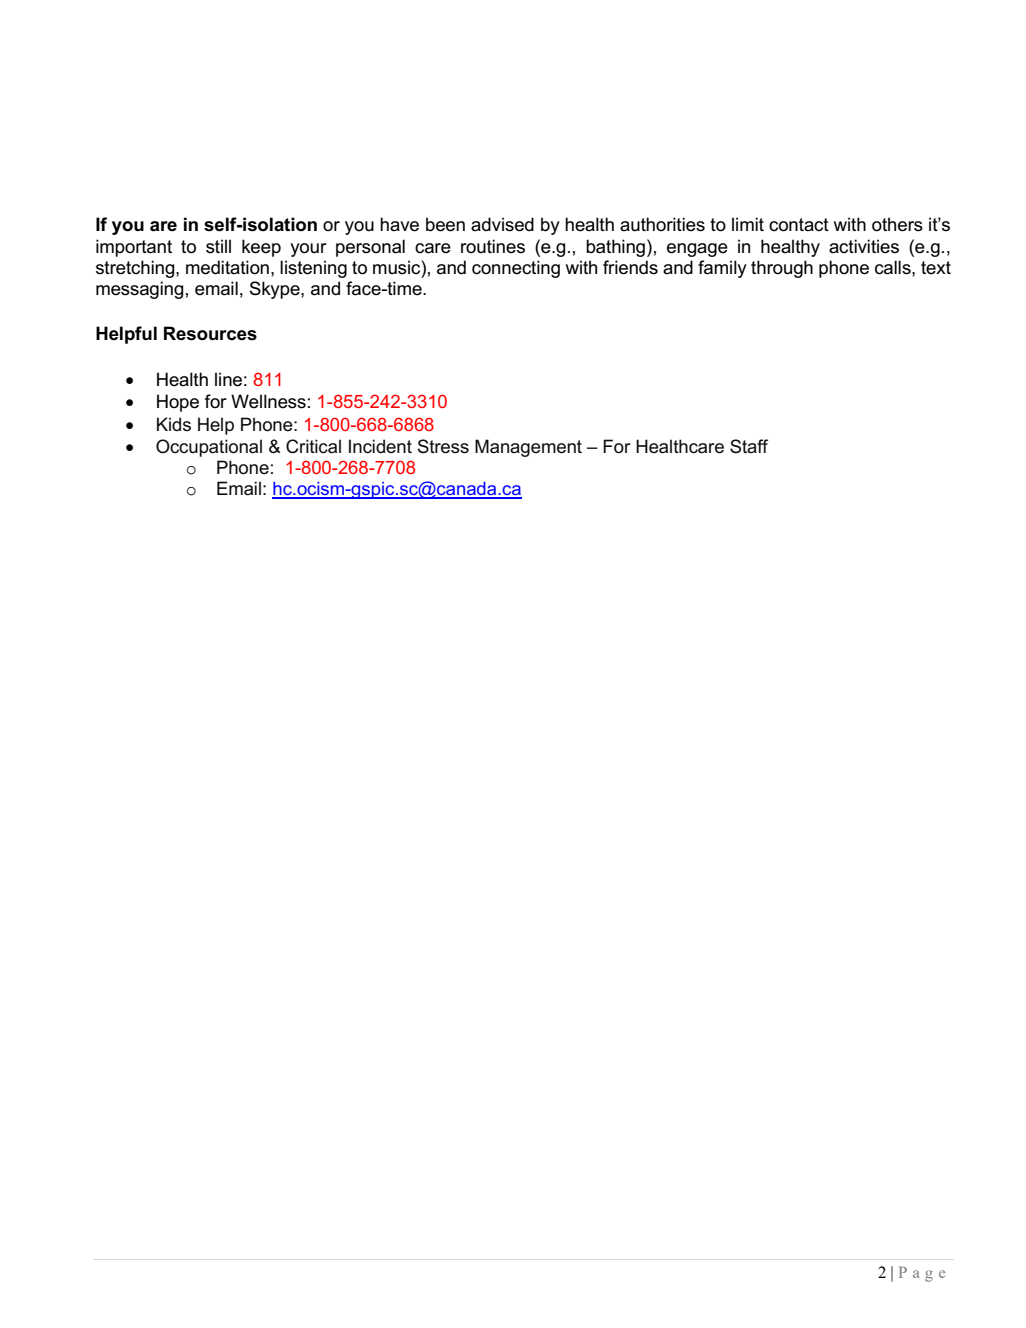 The image size is (1026, 1328). Describe the element at coordinates (380, 446) in the document. I see `Incident` at that location.
